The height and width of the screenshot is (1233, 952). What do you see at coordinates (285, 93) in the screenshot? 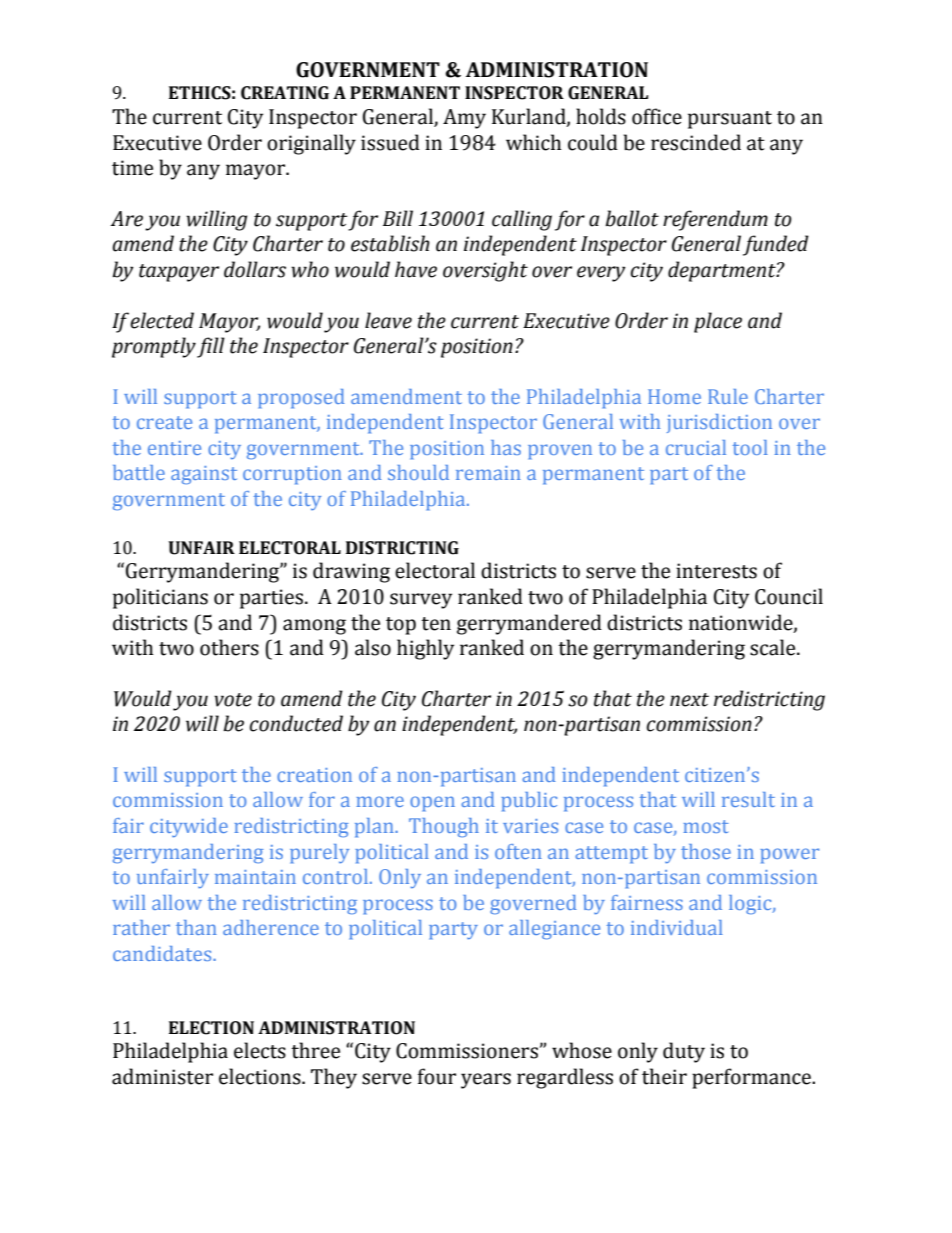
I see `CREATING` at bounding box center [285, 93].
